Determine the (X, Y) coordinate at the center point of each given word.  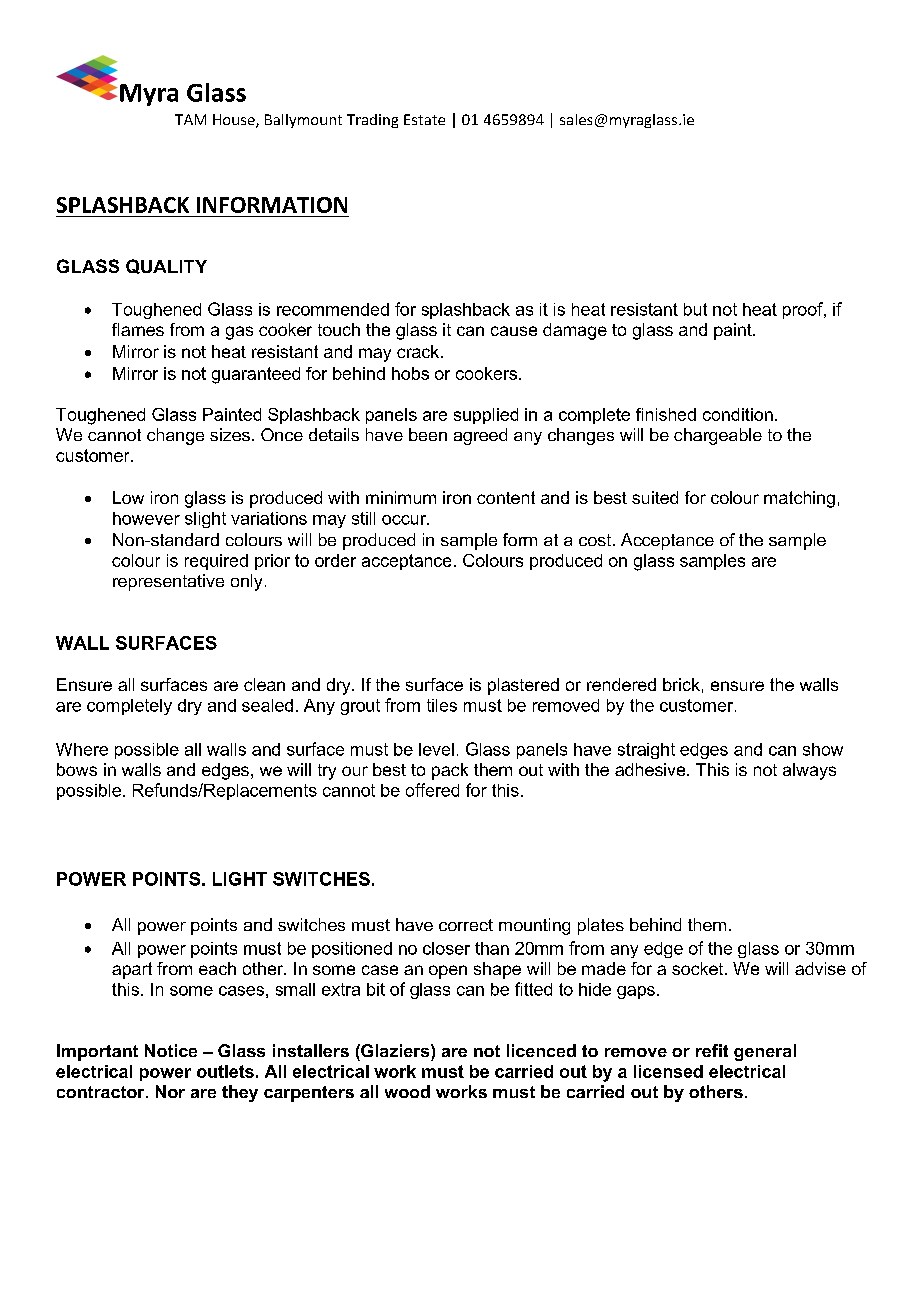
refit (712, 1050)
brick (681, 684)
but (695, 309)
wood (407, 1091)
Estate (424, 119)
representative (168, 582)
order (335, 560)
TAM (190, 119)
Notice (171, 1050)
